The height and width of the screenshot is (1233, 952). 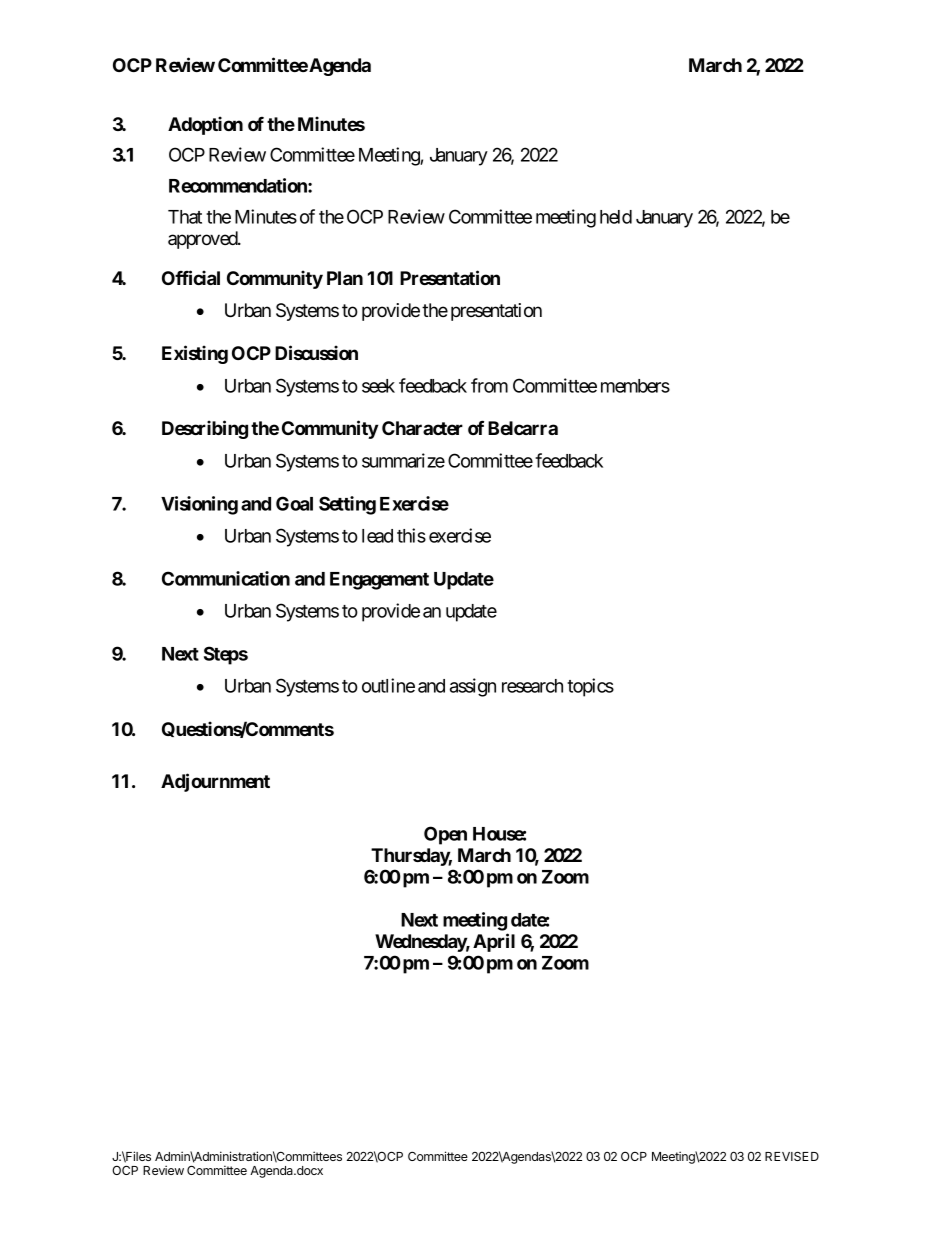 I want to click on April, so click(x=494, y=942).
